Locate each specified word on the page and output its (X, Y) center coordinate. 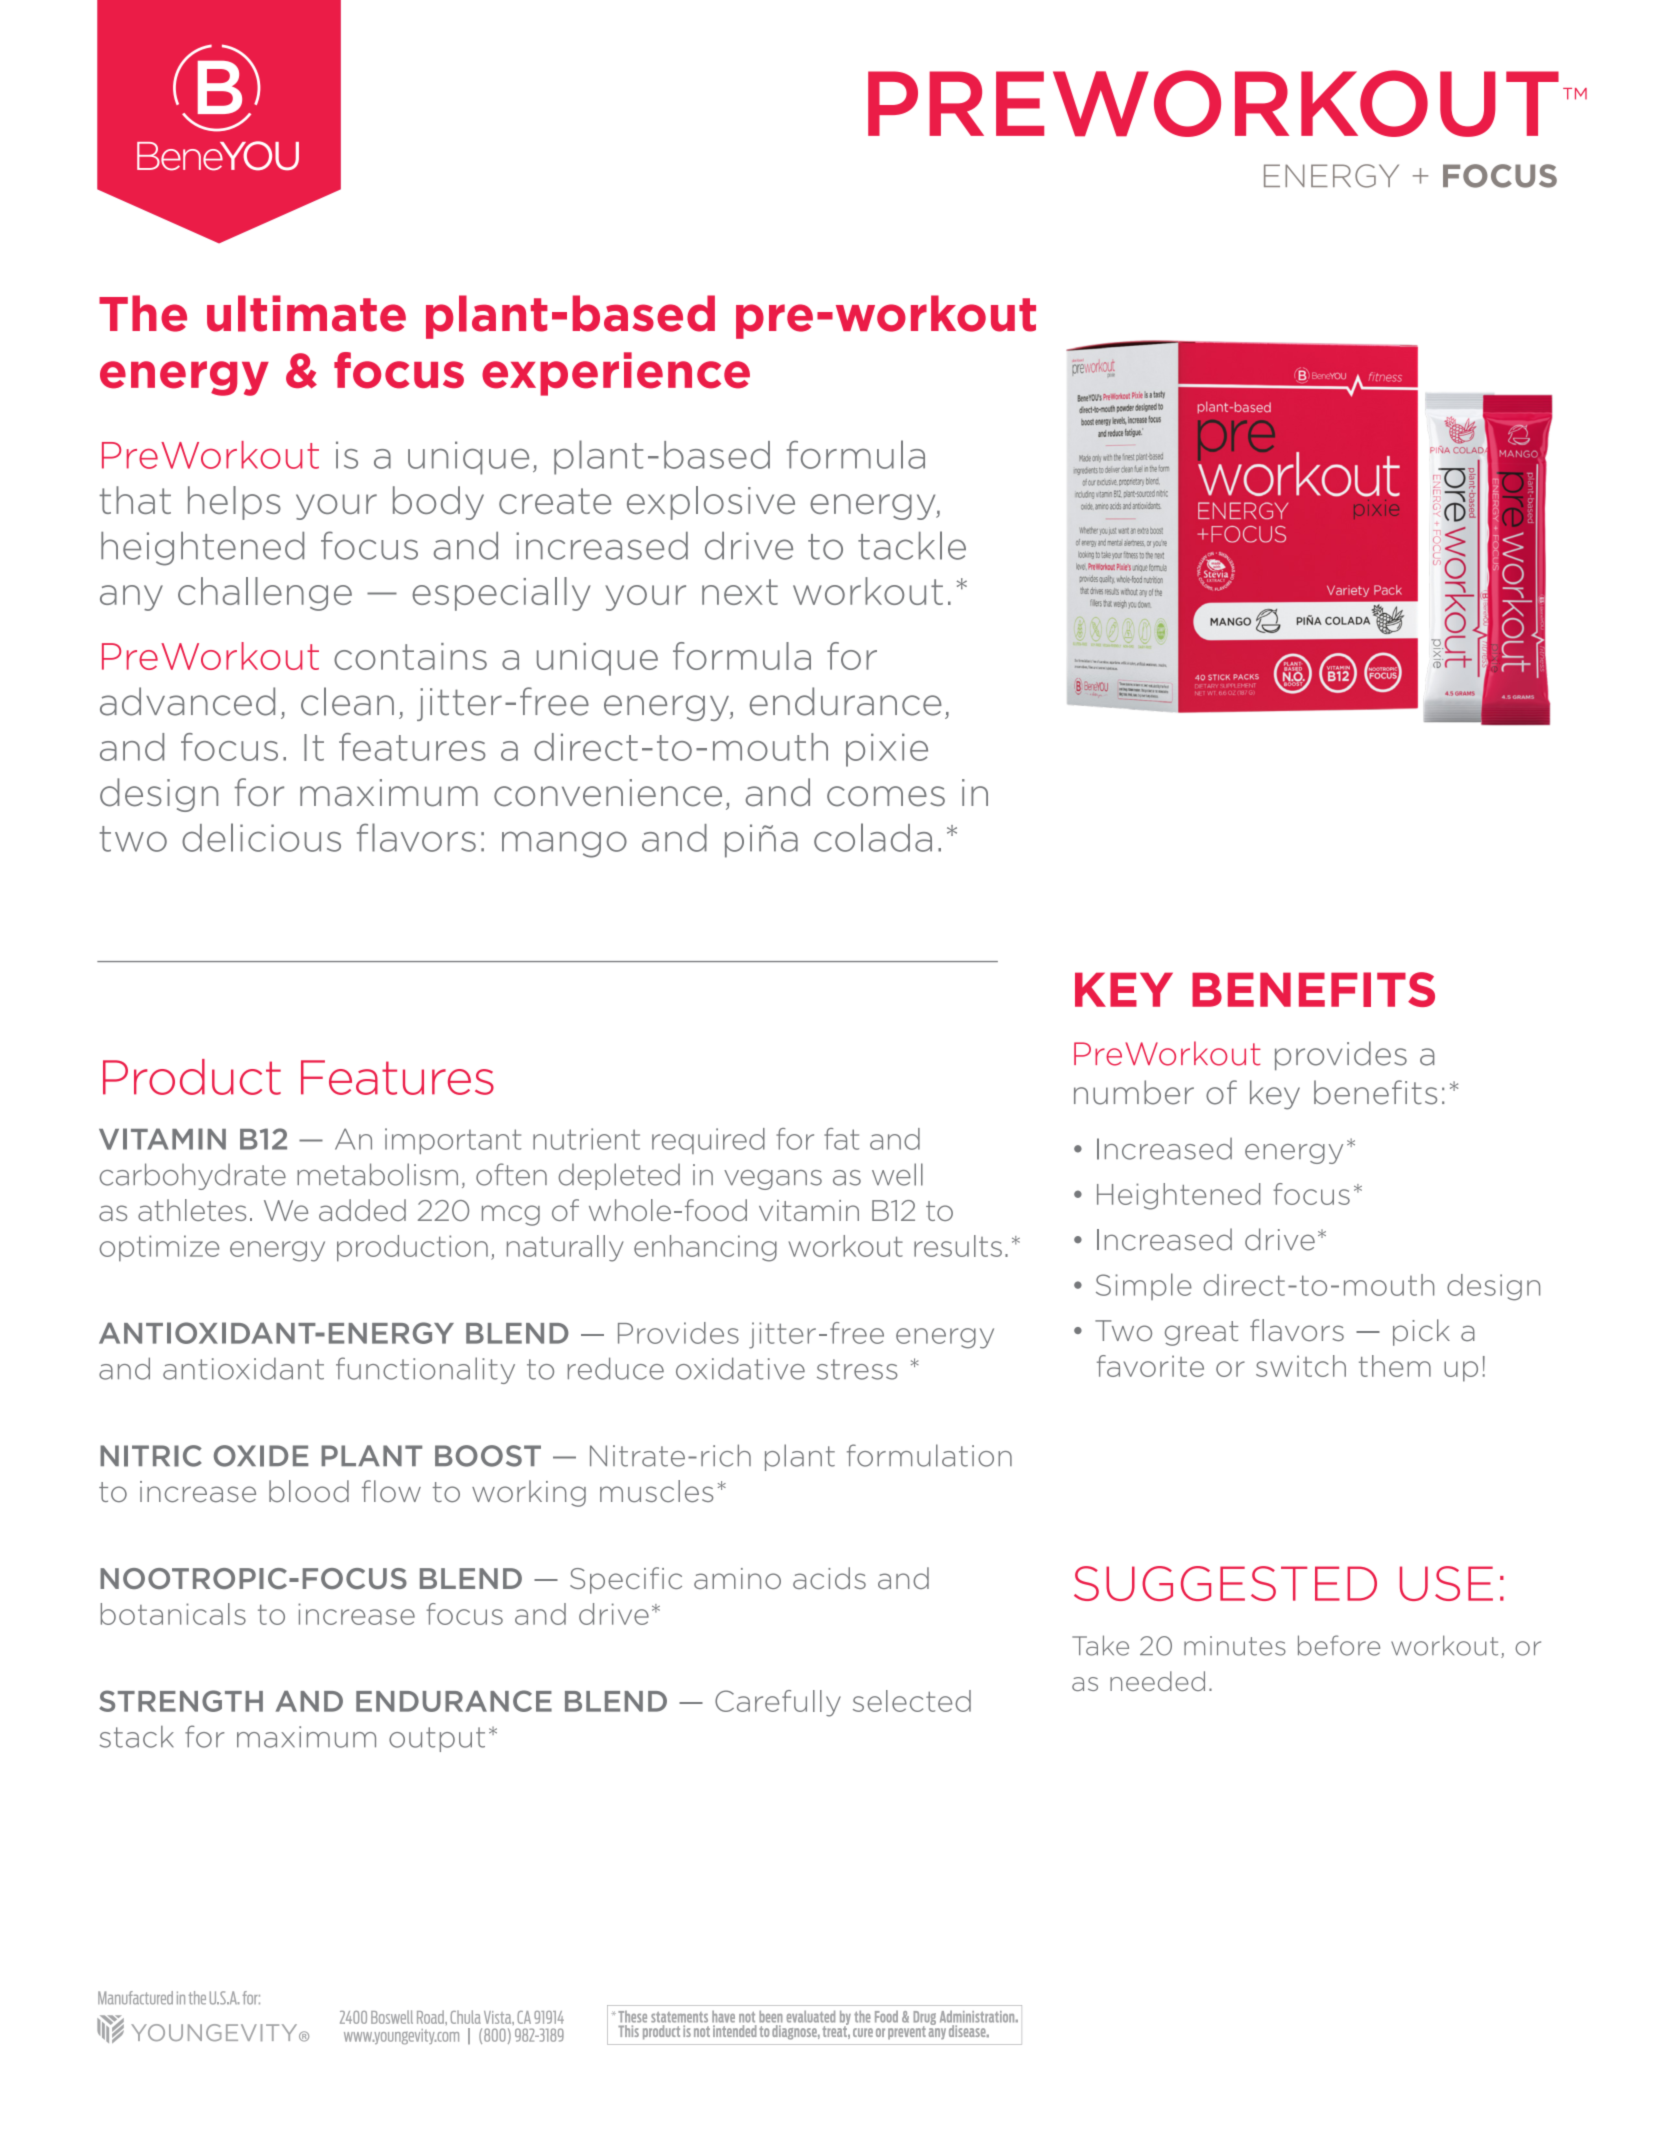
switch (1301, 1366)
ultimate (306, 313)
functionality (425, 1370)
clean (347, 701)
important (453, 1141)
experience (616, 374)
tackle (912, 545)
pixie (887, 750)
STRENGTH (181, 1701)
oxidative (740, 1368)
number (1134, 1092)
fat (841, 1139)
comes (886, 796)
